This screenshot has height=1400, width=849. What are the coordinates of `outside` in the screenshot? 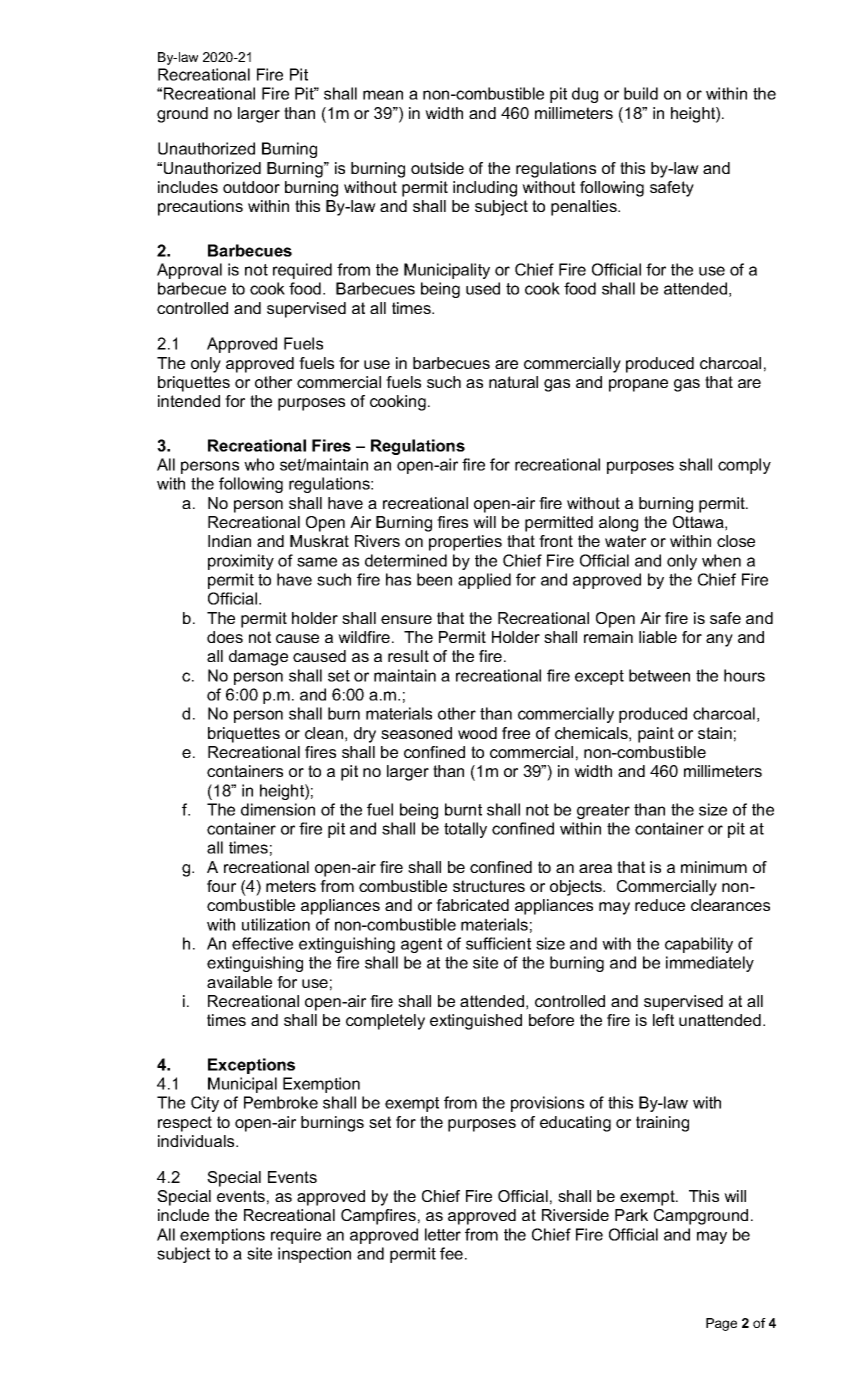 It's located at (437, 168).
